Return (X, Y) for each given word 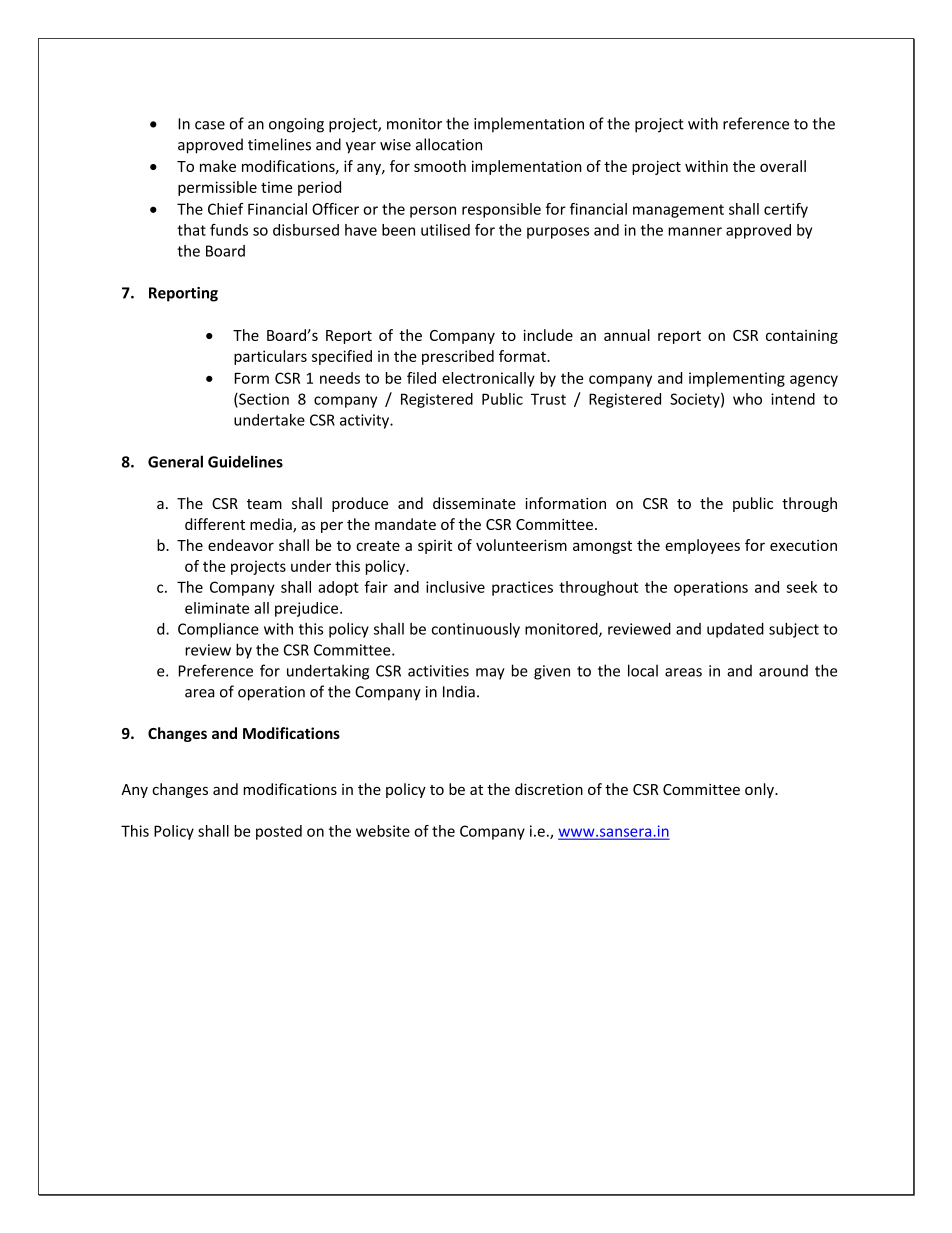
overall (783, 166)
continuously (476, 630)
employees (702, 546)
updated (735, 630)
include (548, 335)
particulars (270, 357)
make (218, 166)
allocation (449, 144)
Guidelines (245, 461)
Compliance (218, 630)
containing (802, 337)
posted (279, 832)
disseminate (474, 503)
